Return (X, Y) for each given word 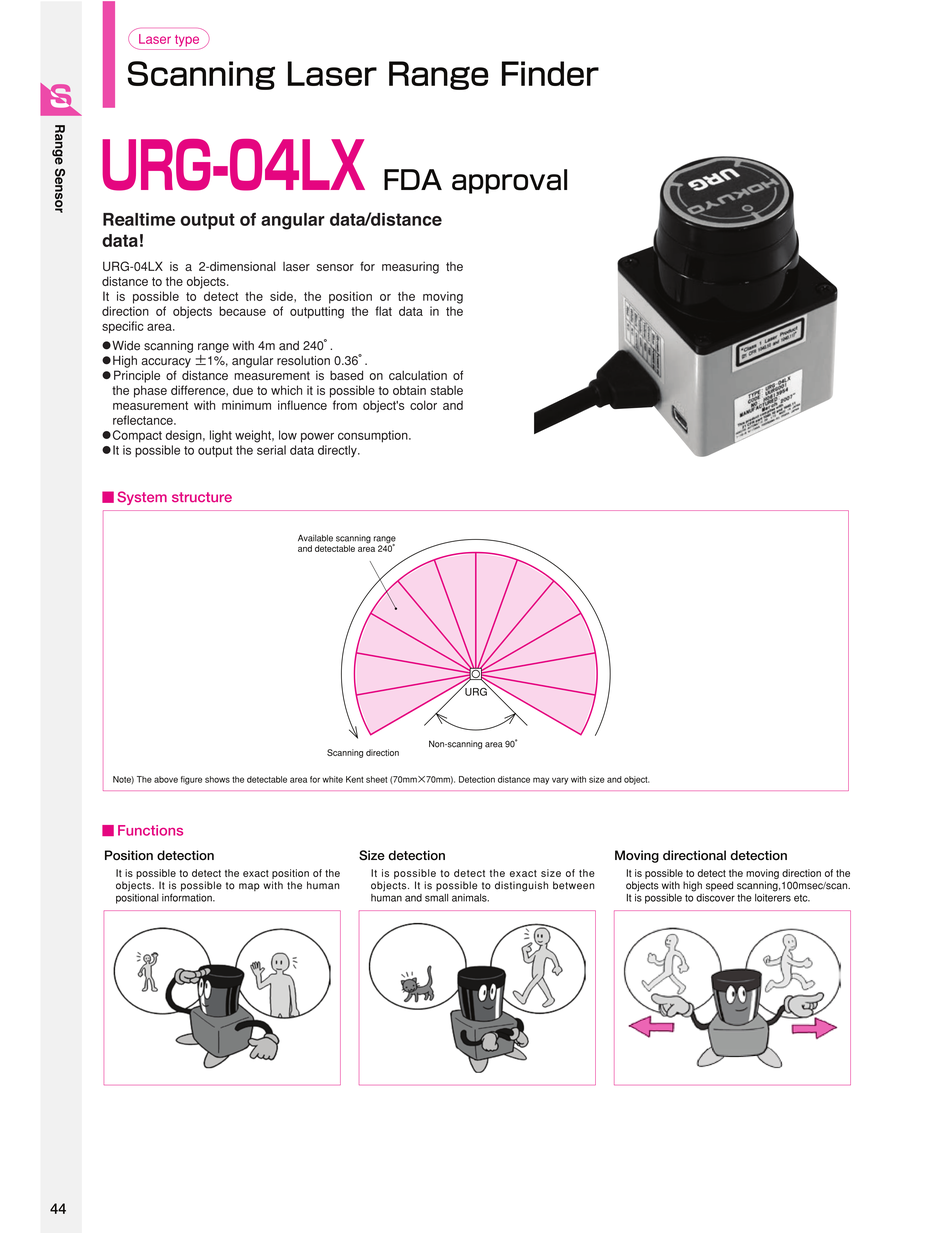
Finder (550, 73)
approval (509, 181)
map (249, 887)
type (188, 42)
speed (719, 886)
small (436, 898)
